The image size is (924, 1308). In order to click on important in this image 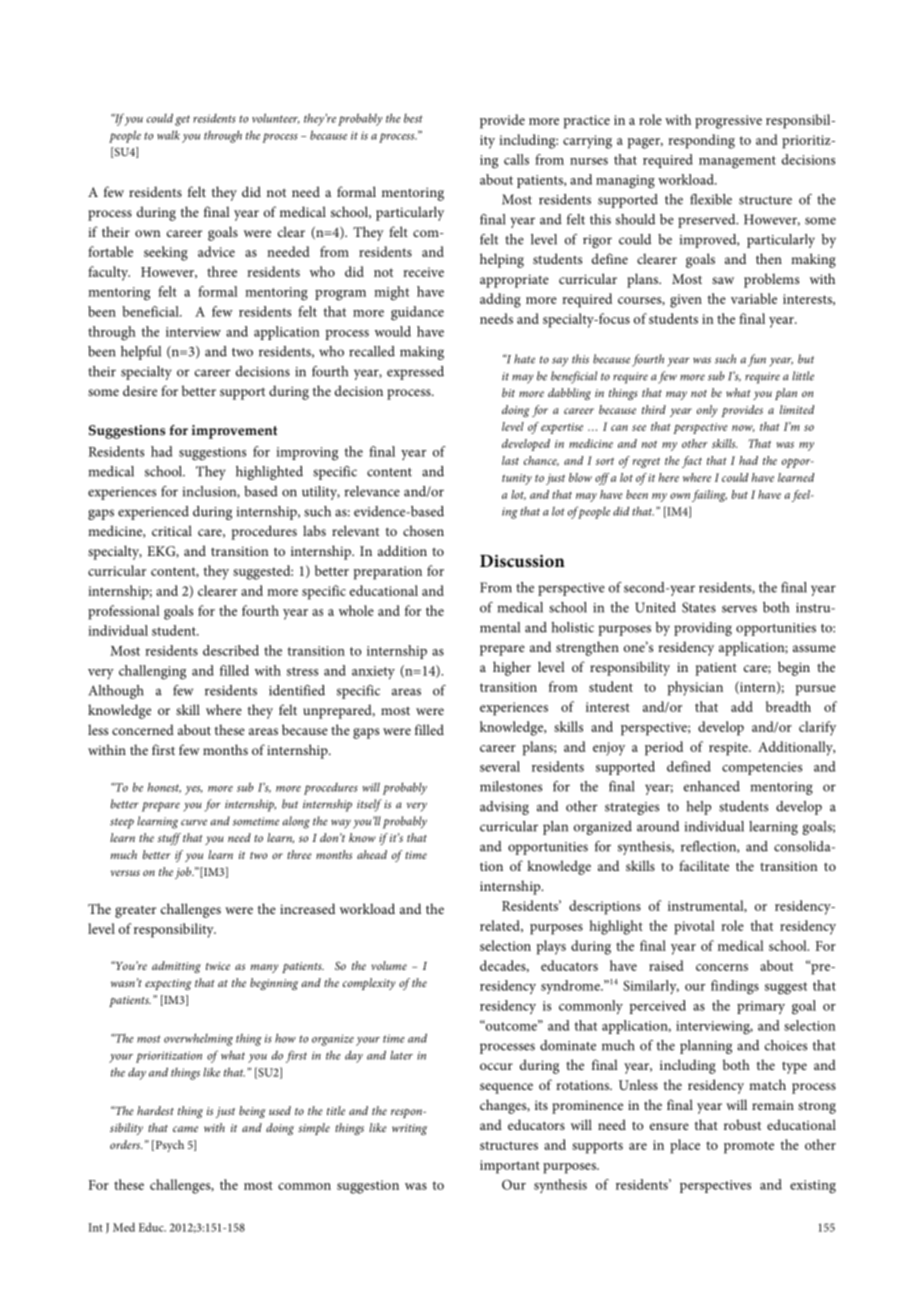, I will do `click(510, 1167)`.
